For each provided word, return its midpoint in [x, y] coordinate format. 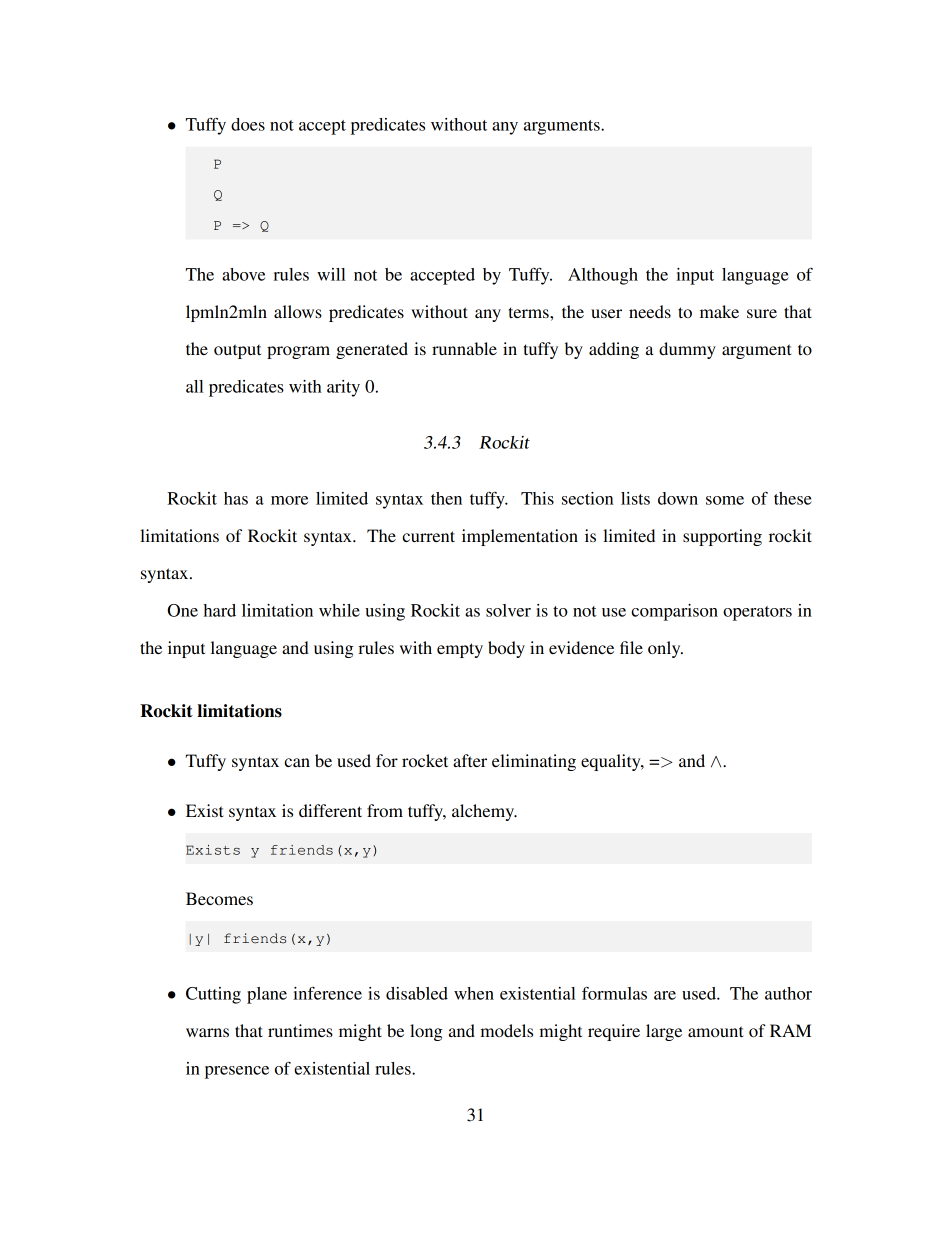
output [237, 351]
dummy [687, 350]
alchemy [484, 812]
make [719, 311]
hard [220, 610]
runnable [464, 348]
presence [237, 1072]
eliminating [534, 762]
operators [757, 613]
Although [603, 276]
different [330, 810]
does [248, 124]
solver [508, 610]
